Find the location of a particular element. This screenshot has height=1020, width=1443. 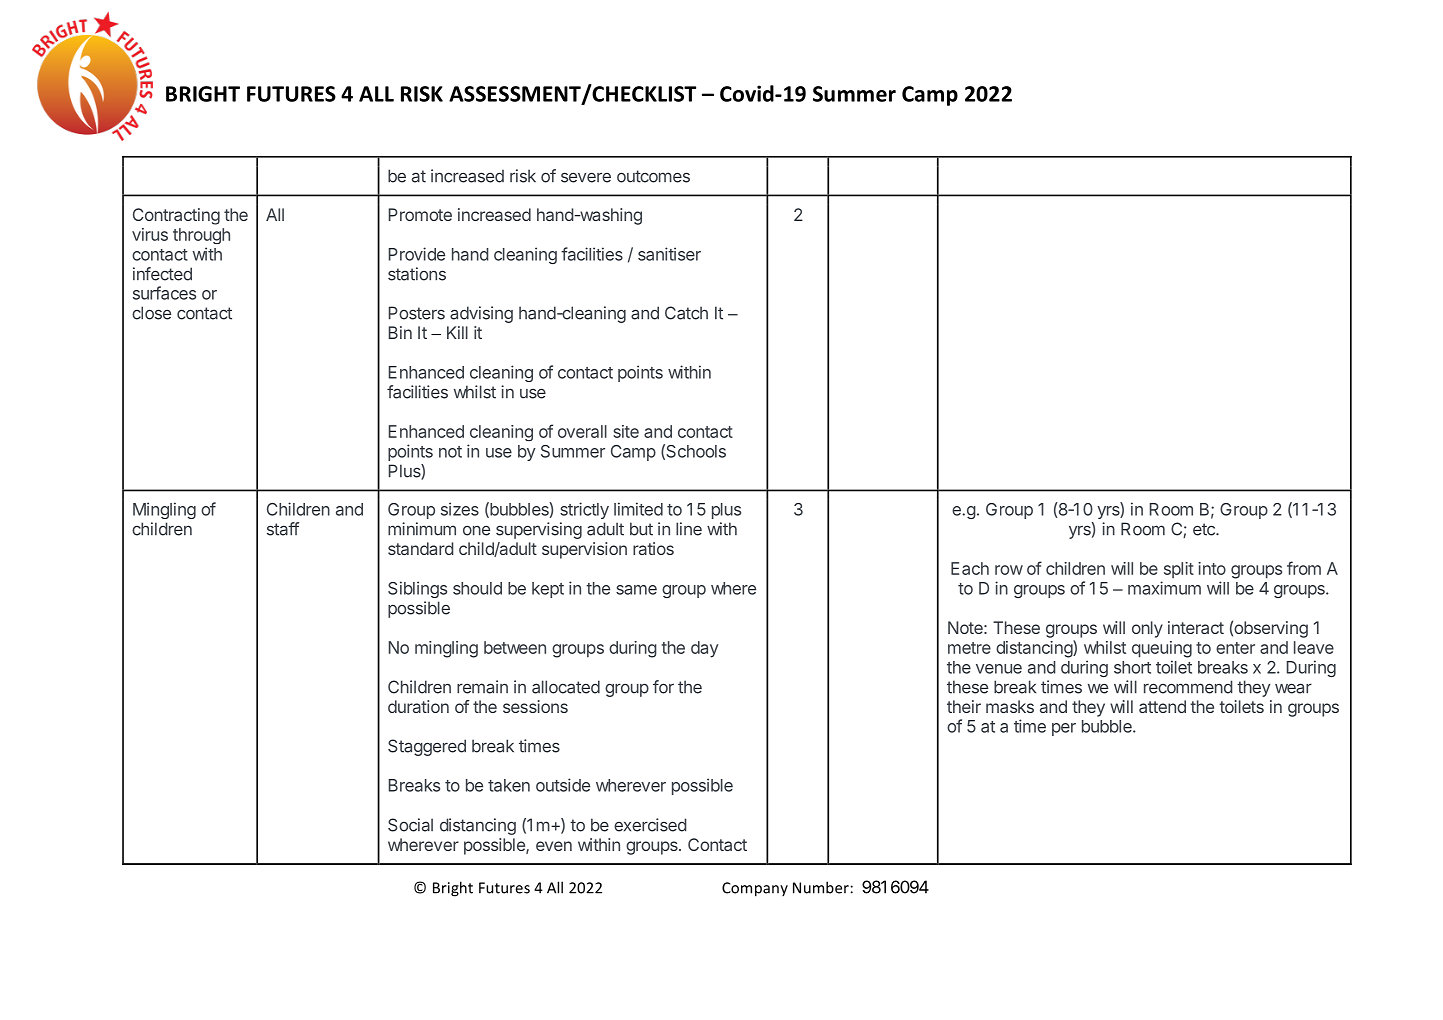

split is located at coordinates (1179, 570).
